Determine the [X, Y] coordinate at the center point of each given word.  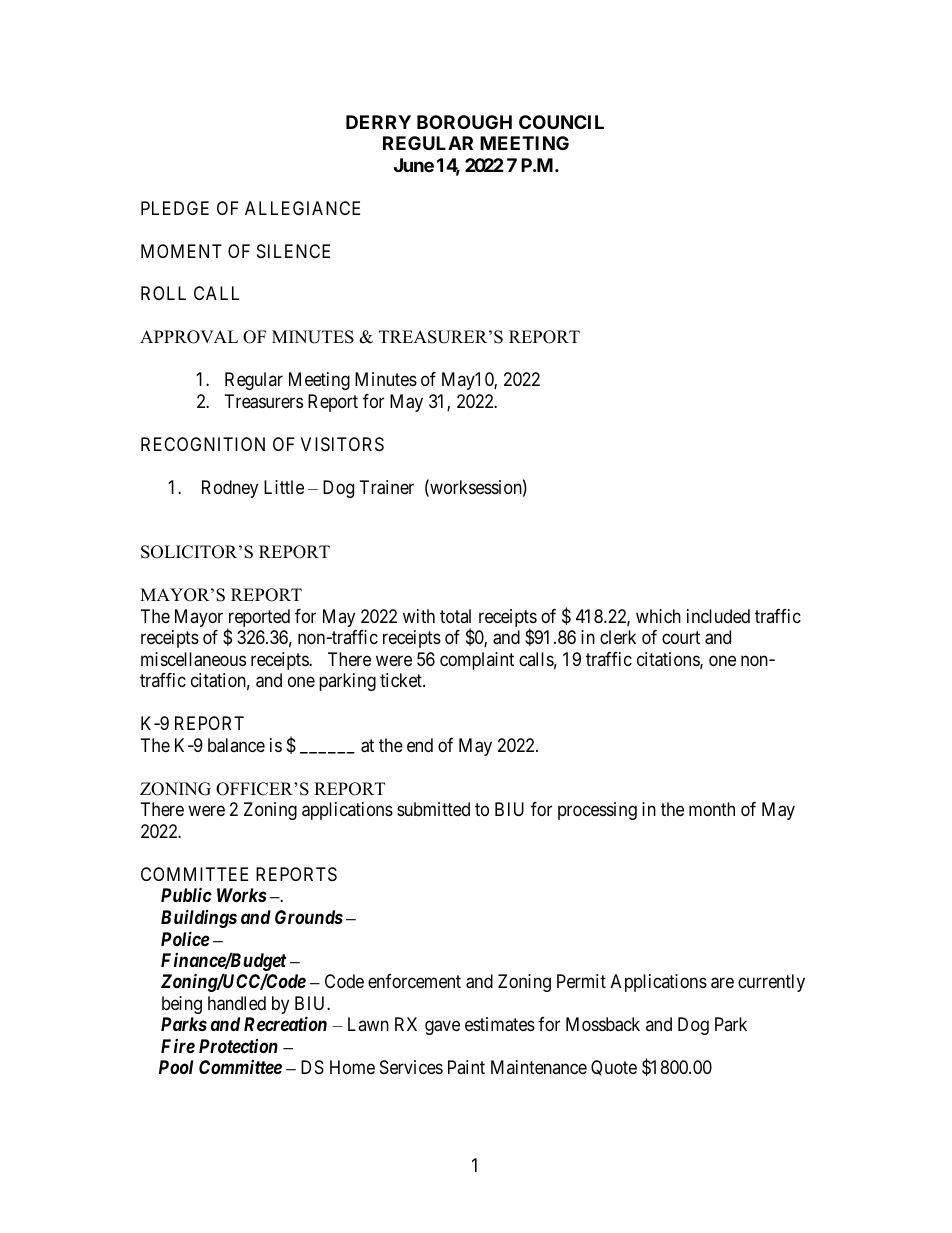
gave [442, 1028]
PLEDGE [175, 208]
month [712, 809]
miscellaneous [193, 659]
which [658, 616]
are [722, 983]
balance [236, 745]
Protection [238, 1046]
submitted [433, 809]
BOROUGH [464, 122]
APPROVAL [189, 337]
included [718, 616]
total [455, 616]
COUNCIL [561, 122]
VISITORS [342, 444]
